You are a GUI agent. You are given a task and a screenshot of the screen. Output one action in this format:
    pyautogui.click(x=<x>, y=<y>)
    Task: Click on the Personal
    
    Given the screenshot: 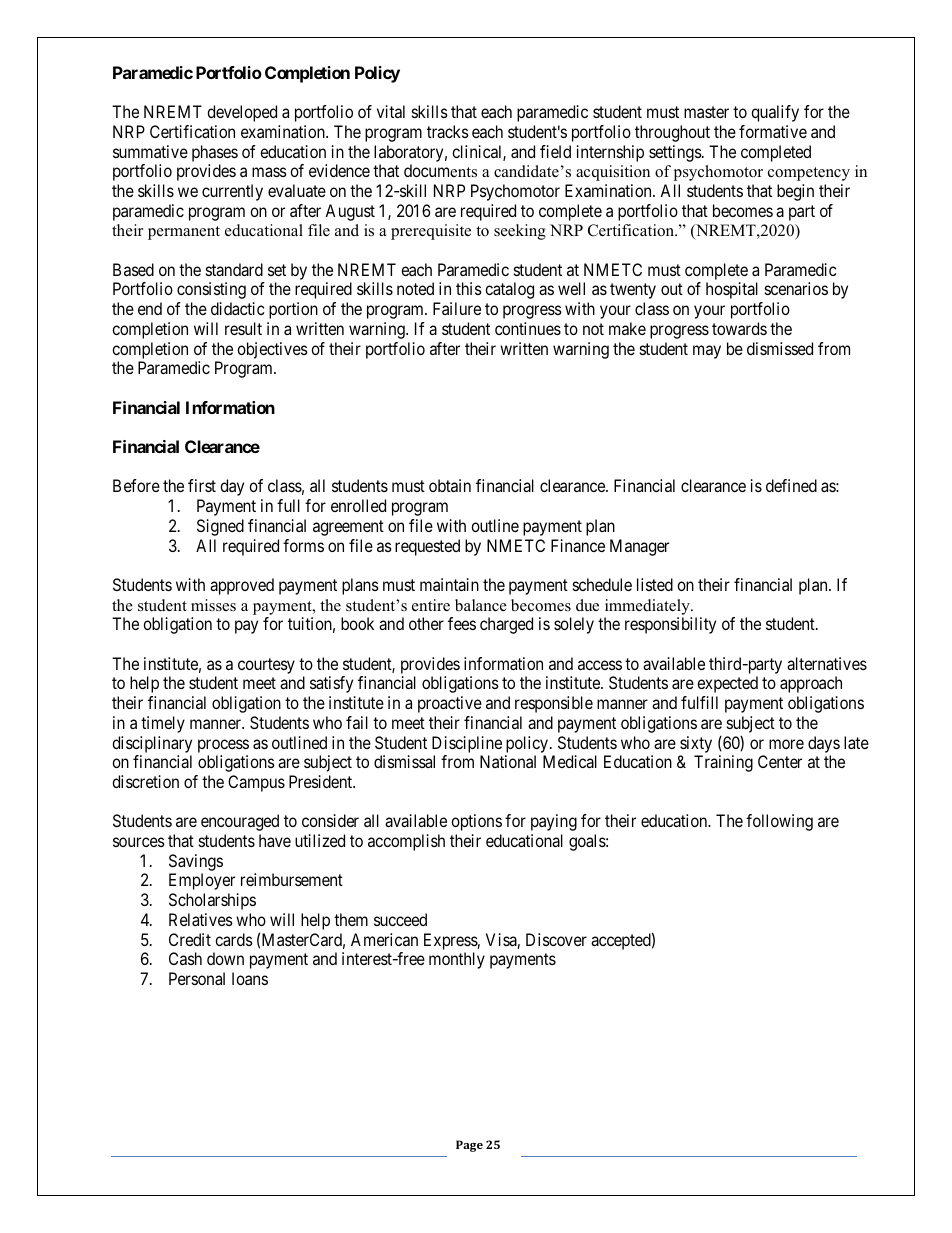 What is the action you would take?
    pyautogui.click(x=197, y=978)
